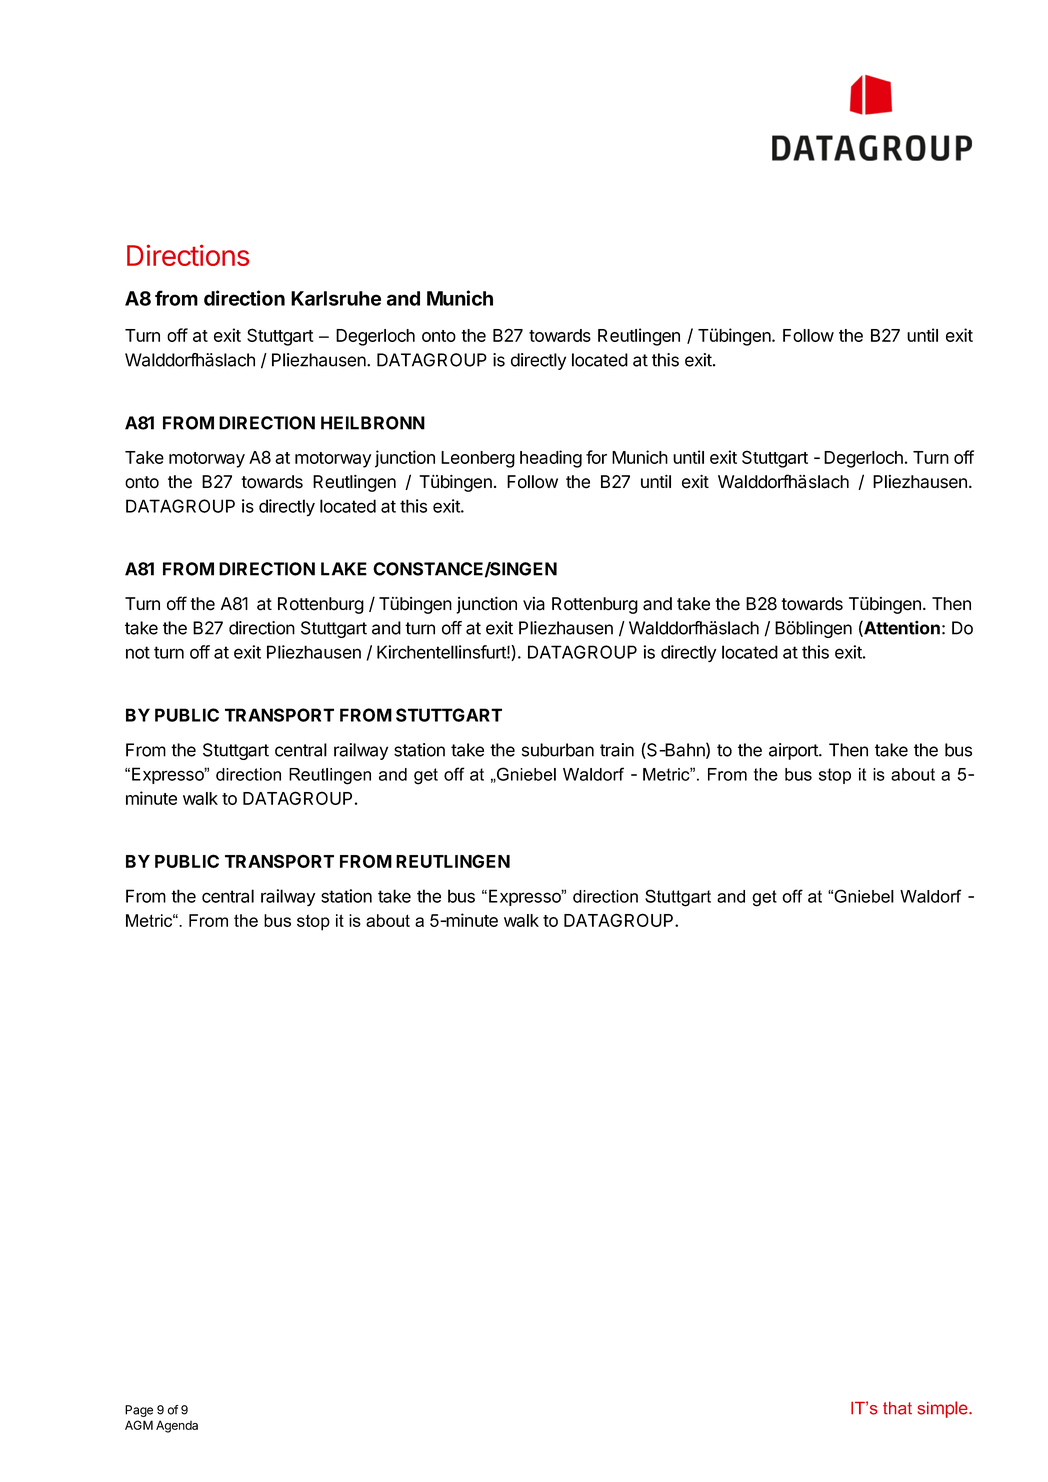 The width and height of the screenshot is (1048, 1482). What do you see at coordinates (897, 1408) in the screenshot?
I see `that` at bounding box center [897, 1408].
